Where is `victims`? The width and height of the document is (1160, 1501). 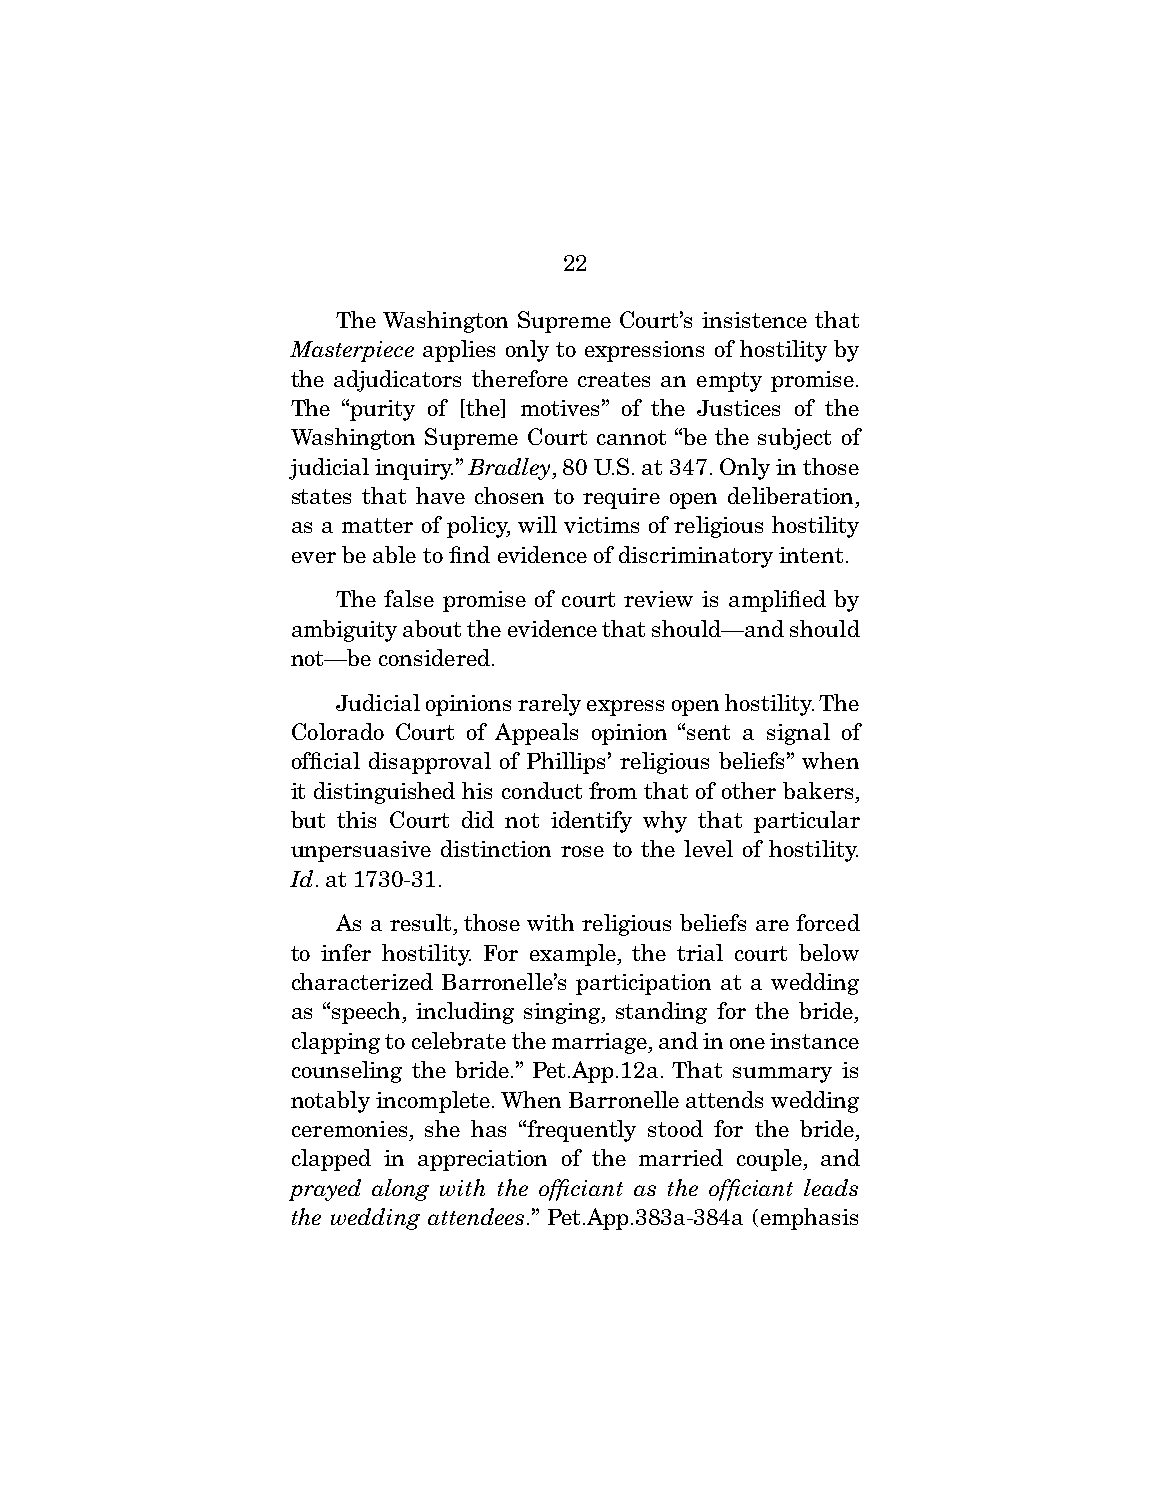 victims is located at coordinates (601, 525).
